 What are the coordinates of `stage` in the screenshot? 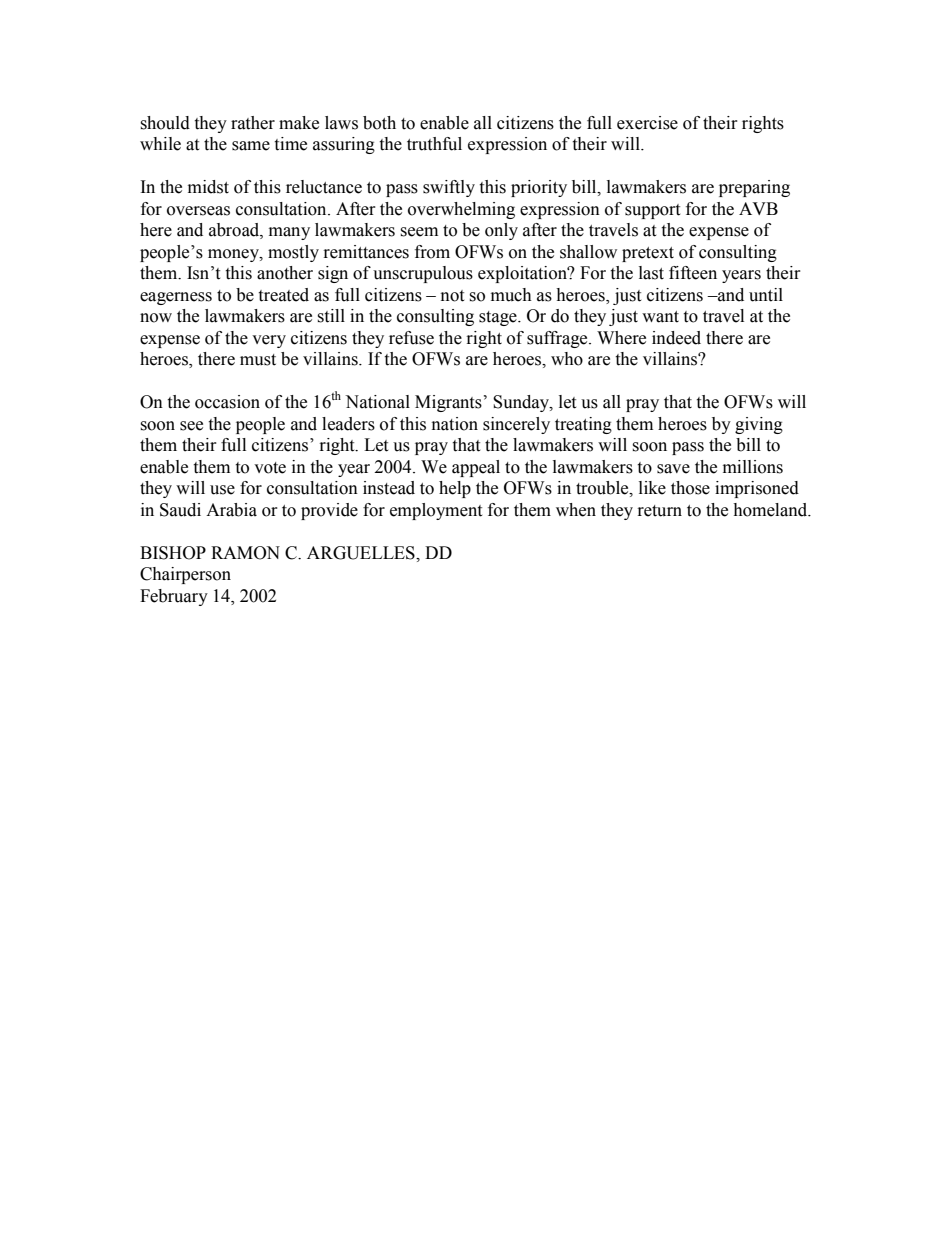 It's located at (499, 318).
